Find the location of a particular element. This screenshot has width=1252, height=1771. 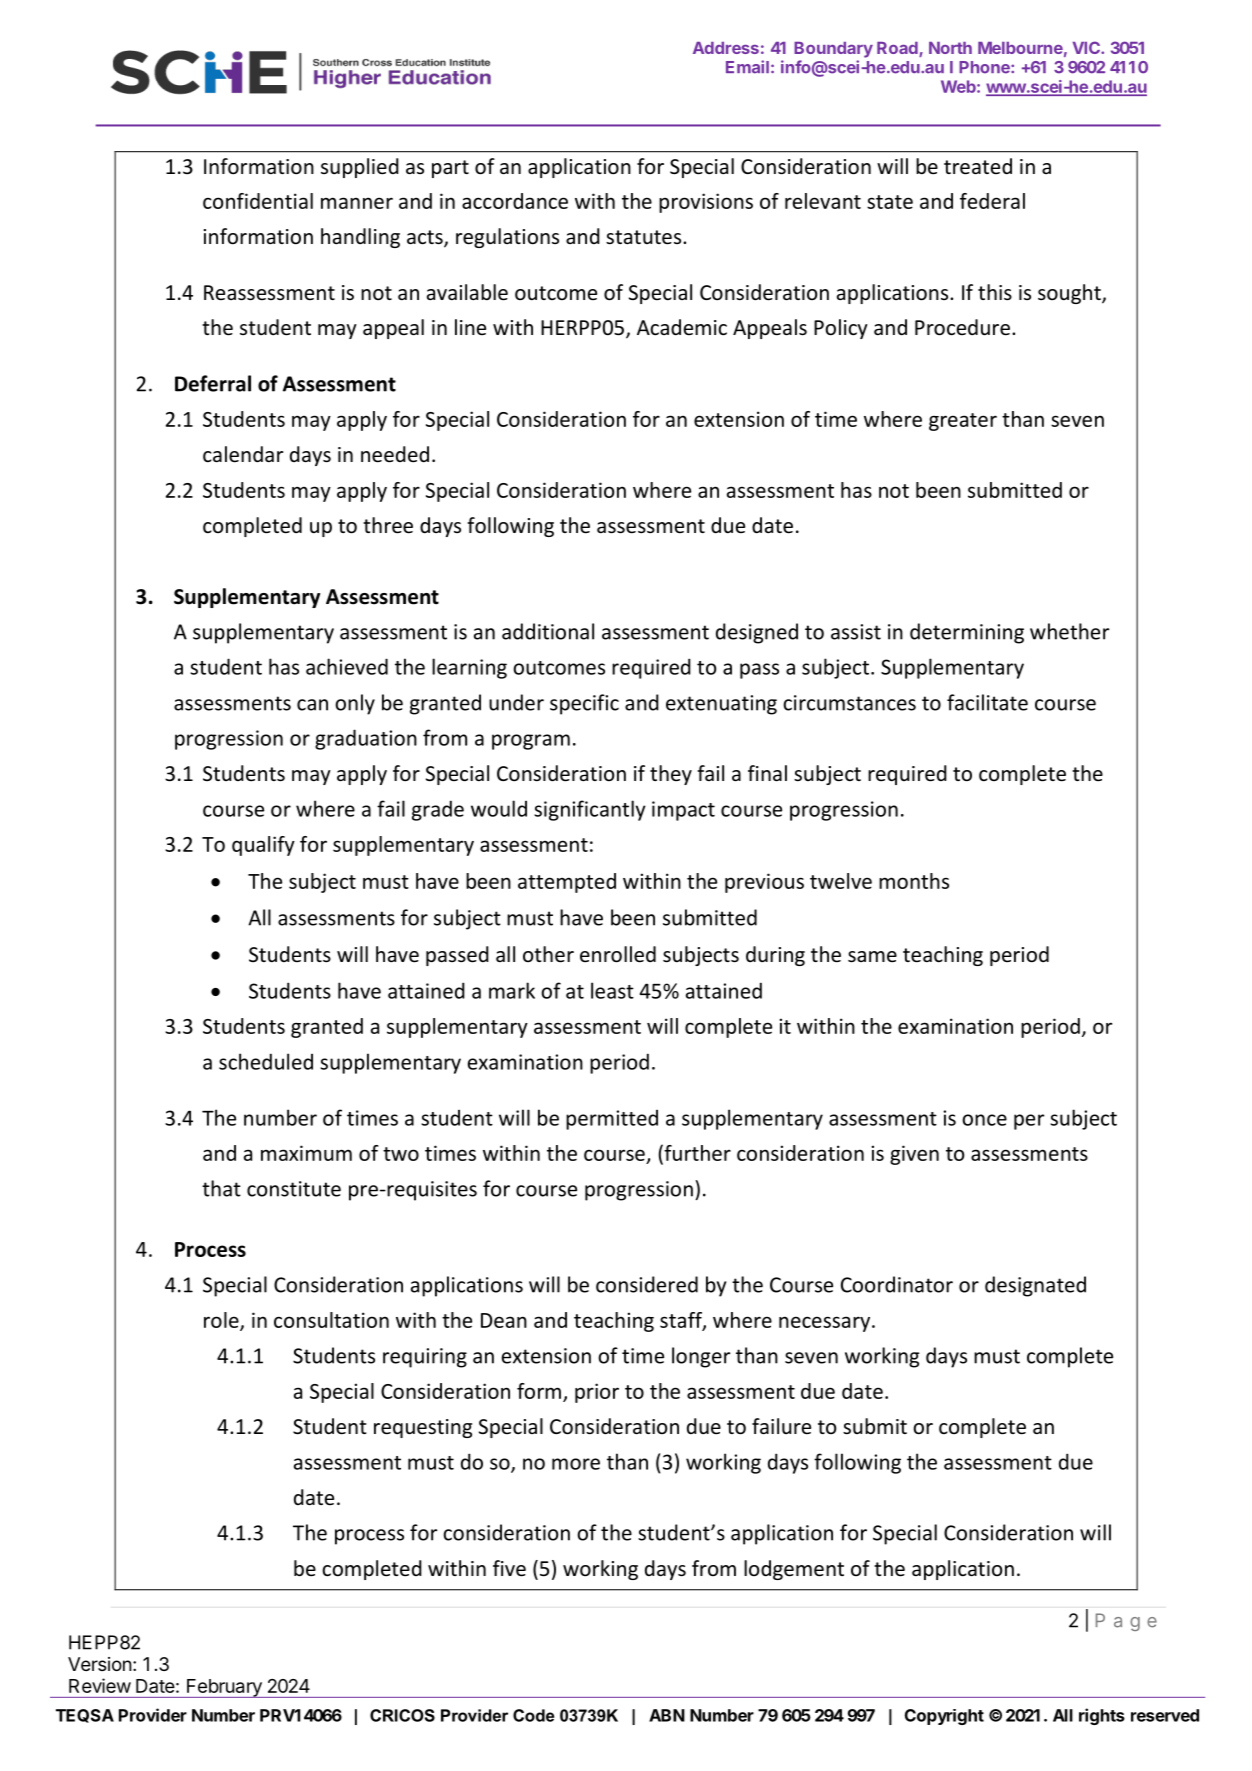

role is located at coordinates (222, 1321).
